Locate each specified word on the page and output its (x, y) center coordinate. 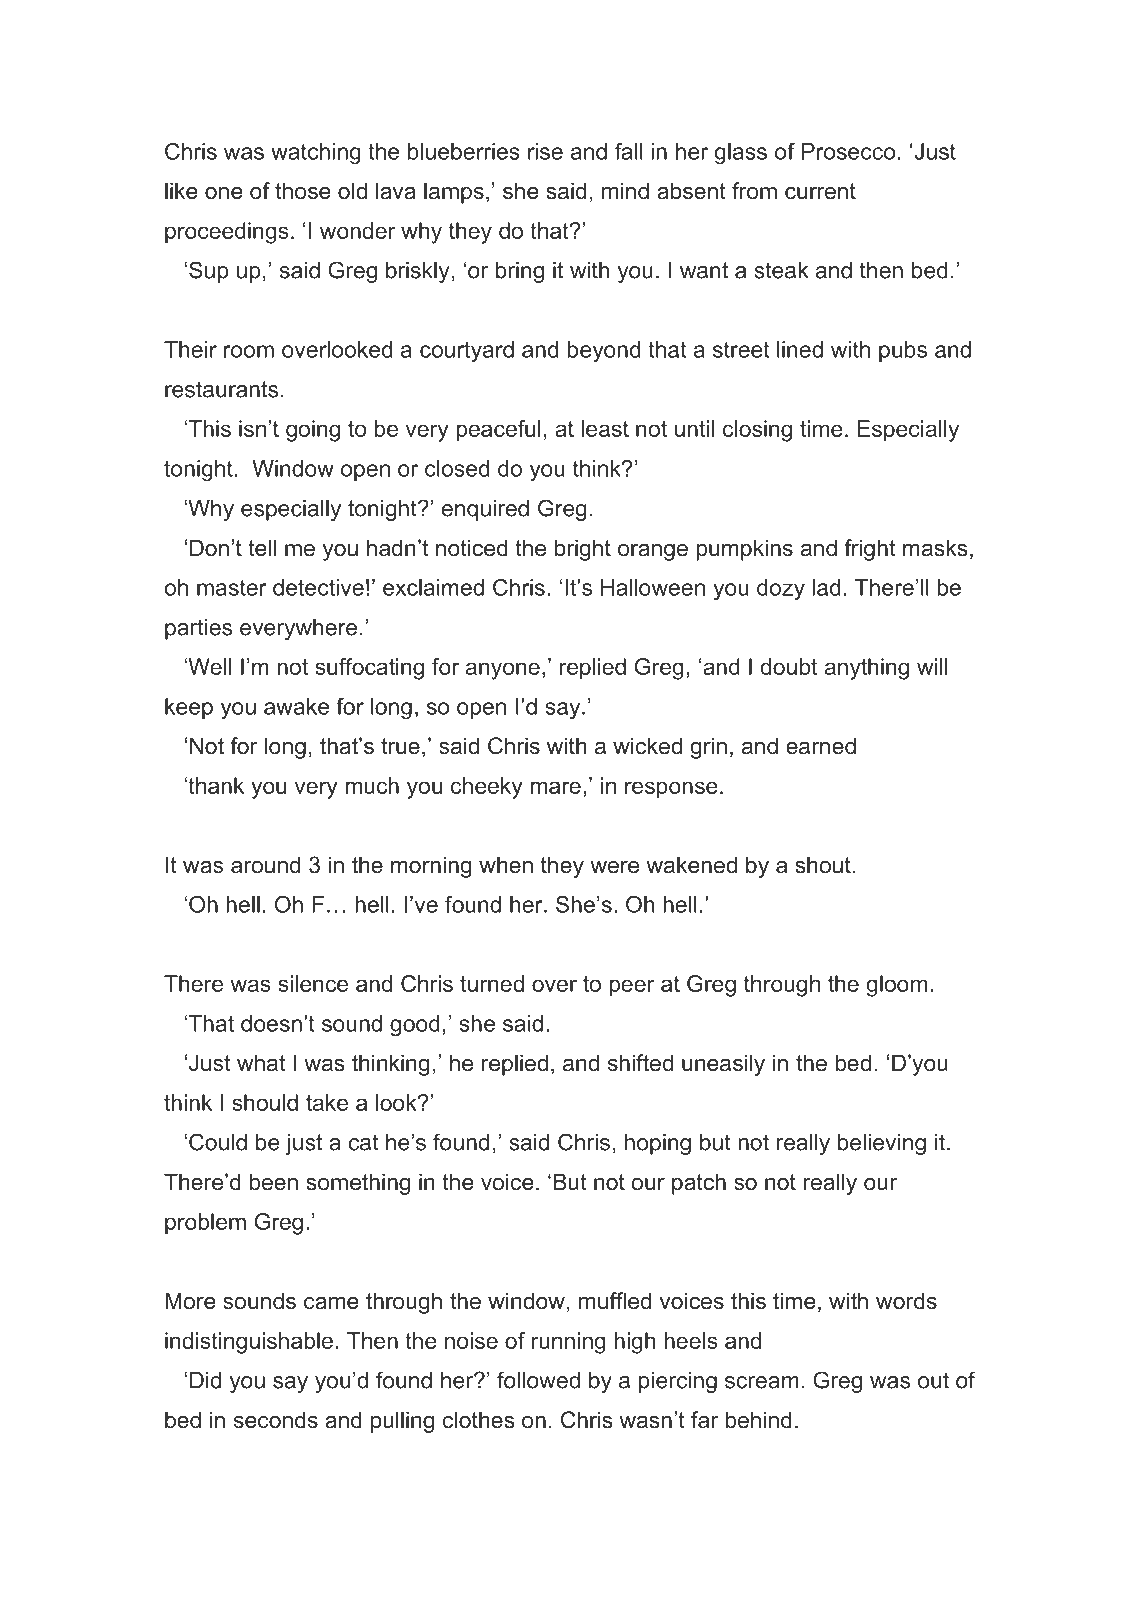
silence (313, 983)
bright (583, 550)
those (303, 191)
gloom (896, 986)
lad (826, 587)
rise (545, 151)
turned (492, 983)
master (232, 588)
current (820, 191)
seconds (276, 1420)
